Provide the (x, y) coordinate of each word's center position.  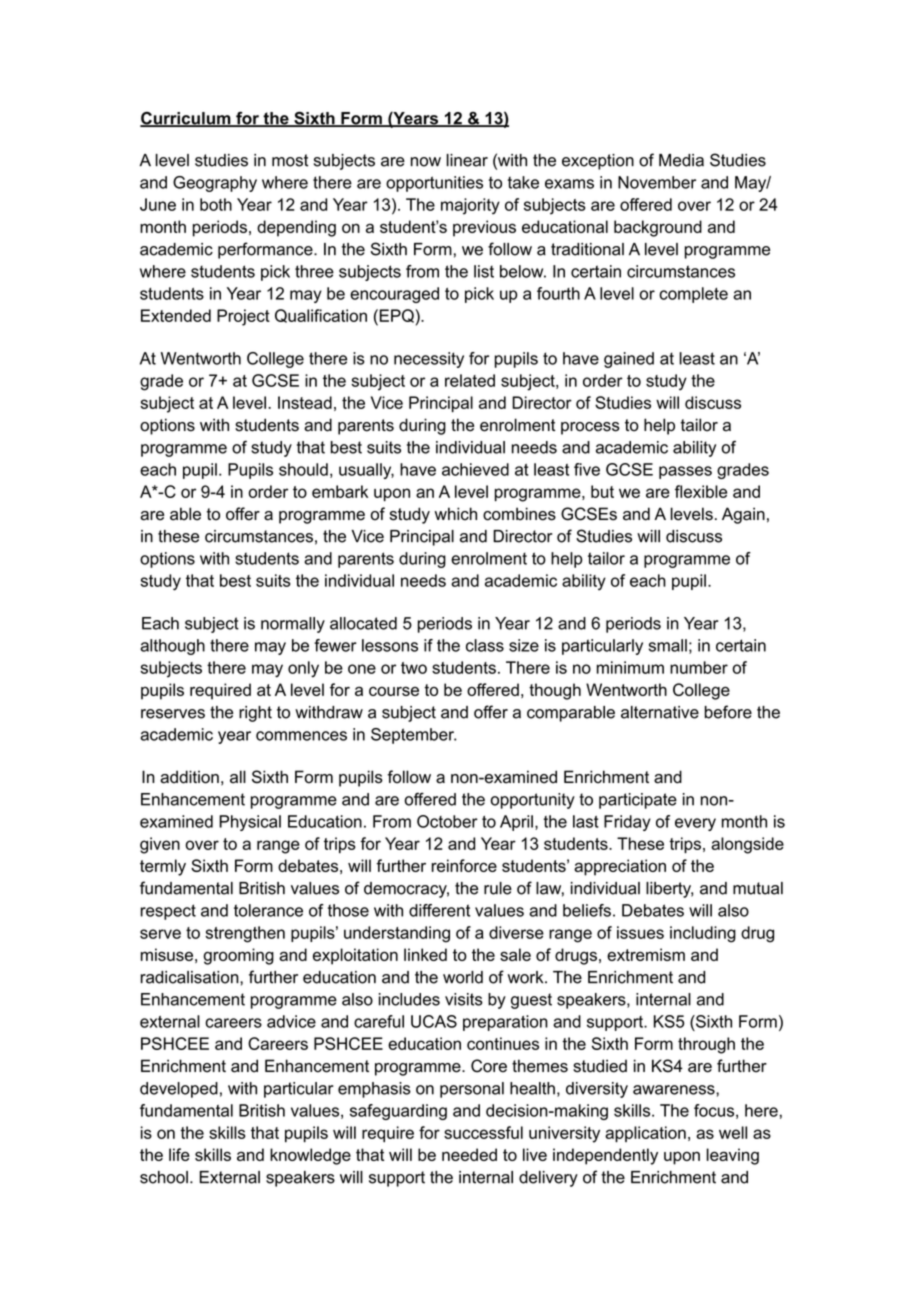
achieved (475, 469)
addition (189, 777)
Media (681, 160)
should (303, 469)
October (447, 821)
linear (467, 160)
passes (685, 472)
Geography (215, 184)
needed (469, 1154)
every (695, 824)
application (645, 1134)
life (179, 1154)
